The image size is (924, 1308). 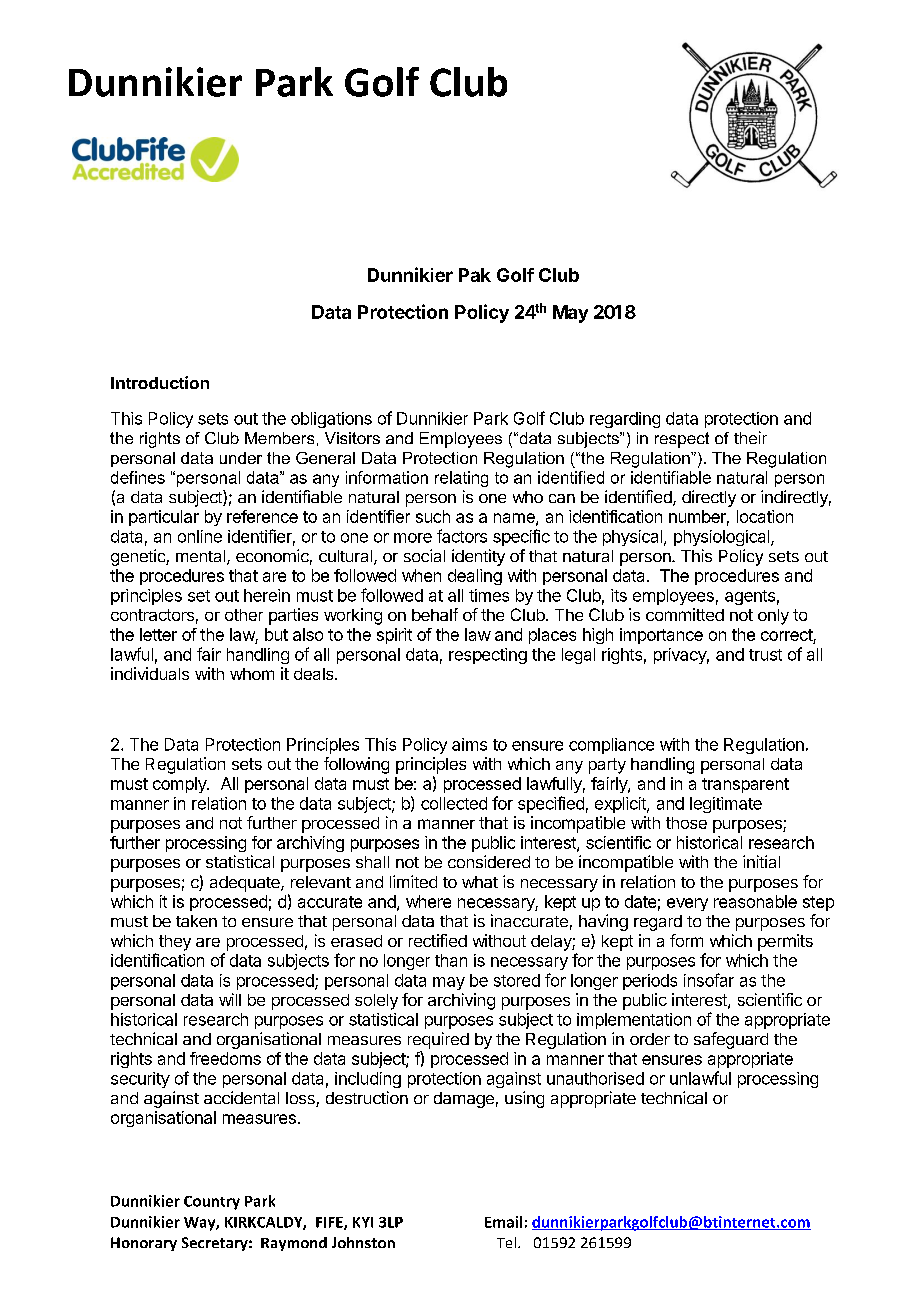 What do you see at coordinates (180, 785) in the document?
I see `comply` at bounding box center [180, 785].
